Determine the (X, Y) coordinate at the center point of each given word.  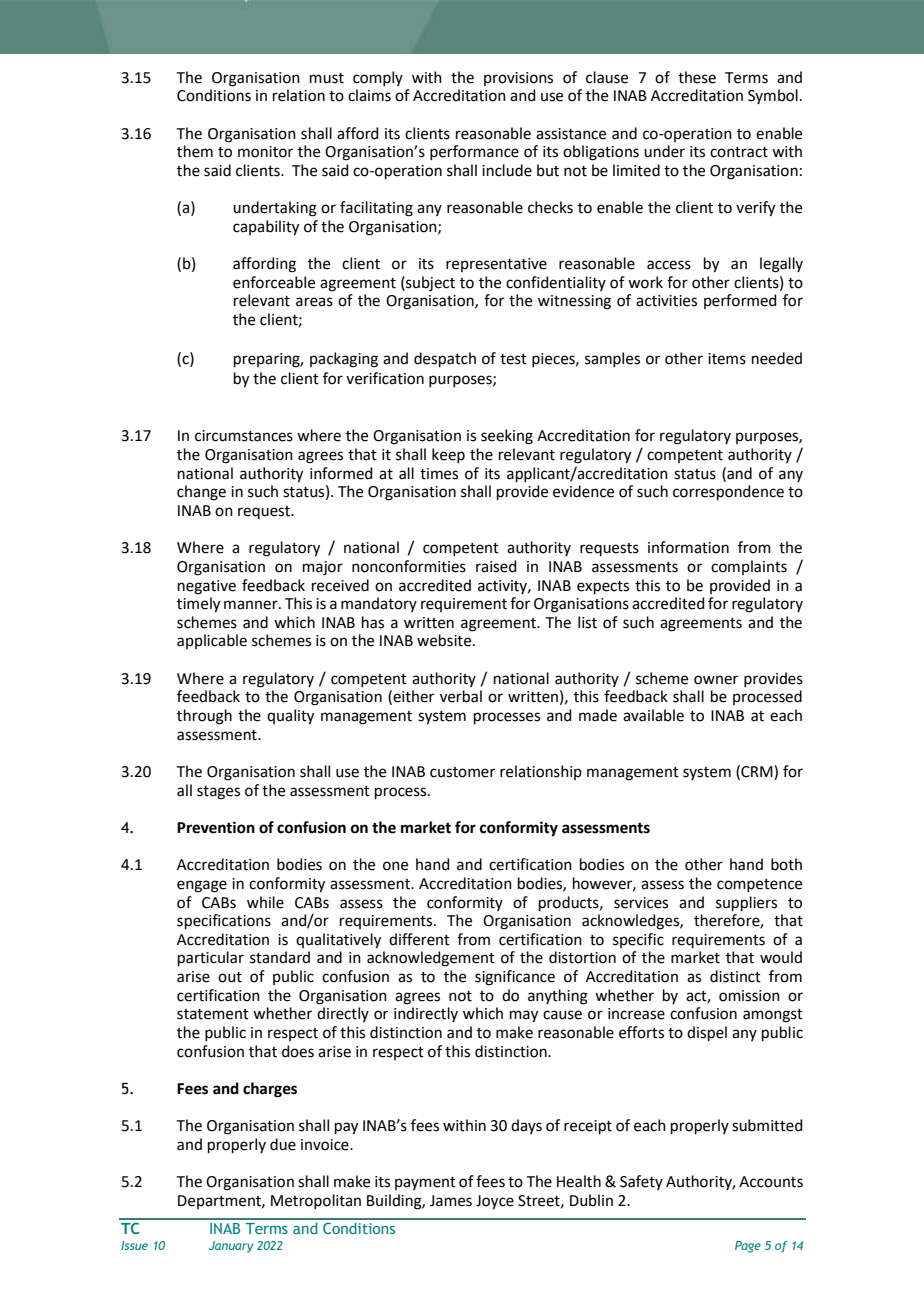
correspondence (728, 492)
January (231, 1247)
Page (748, 1247)
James (451, 1201)
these (697, 77)
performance (474, 152)
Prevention (216, 827)
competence (759, 885)
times (439, 474)
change (201, 493)
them (195, 151)
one (395, 866)
